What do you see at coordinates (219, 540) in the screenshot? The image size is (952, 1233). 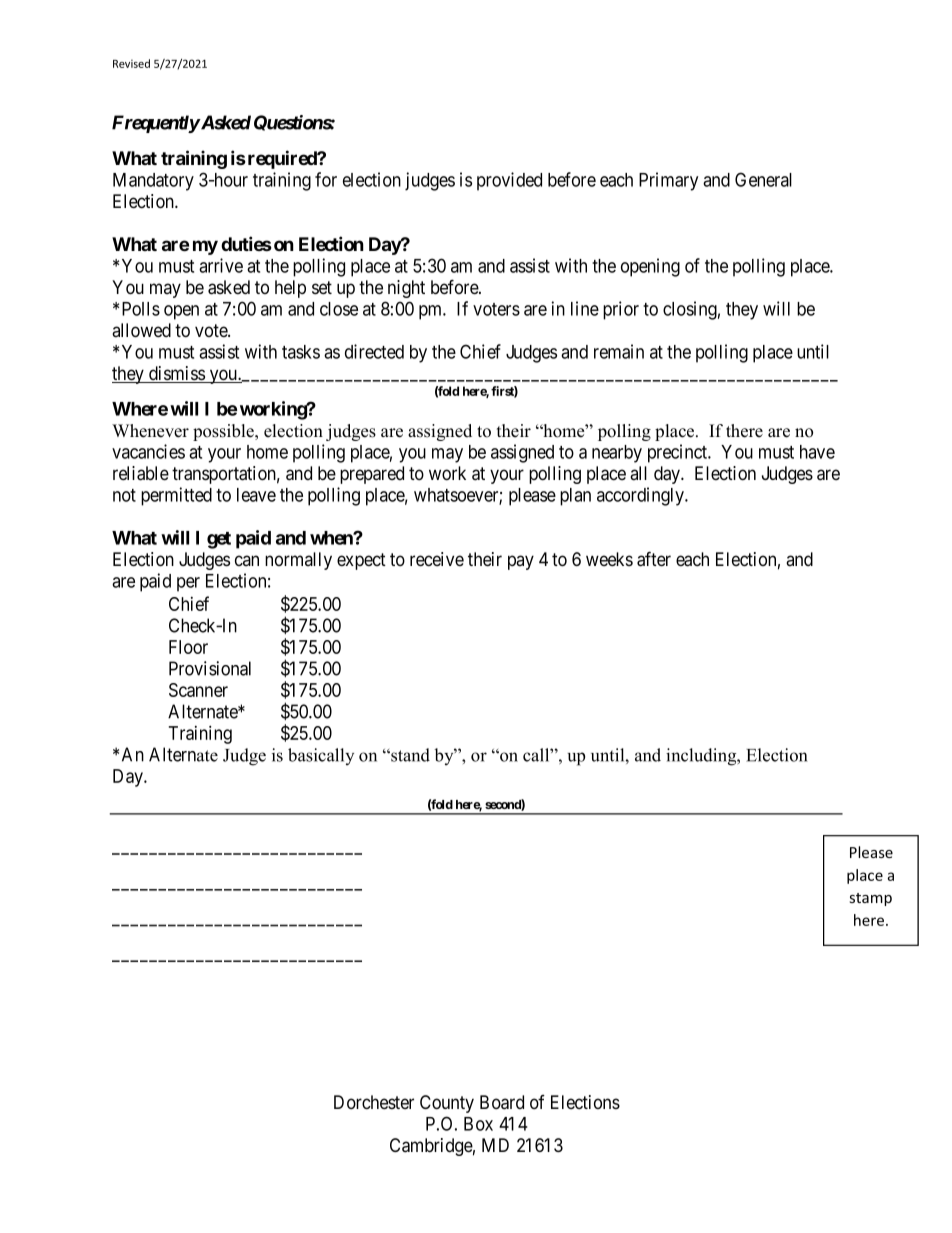 I see `get` at bounding box center [219, 540].
